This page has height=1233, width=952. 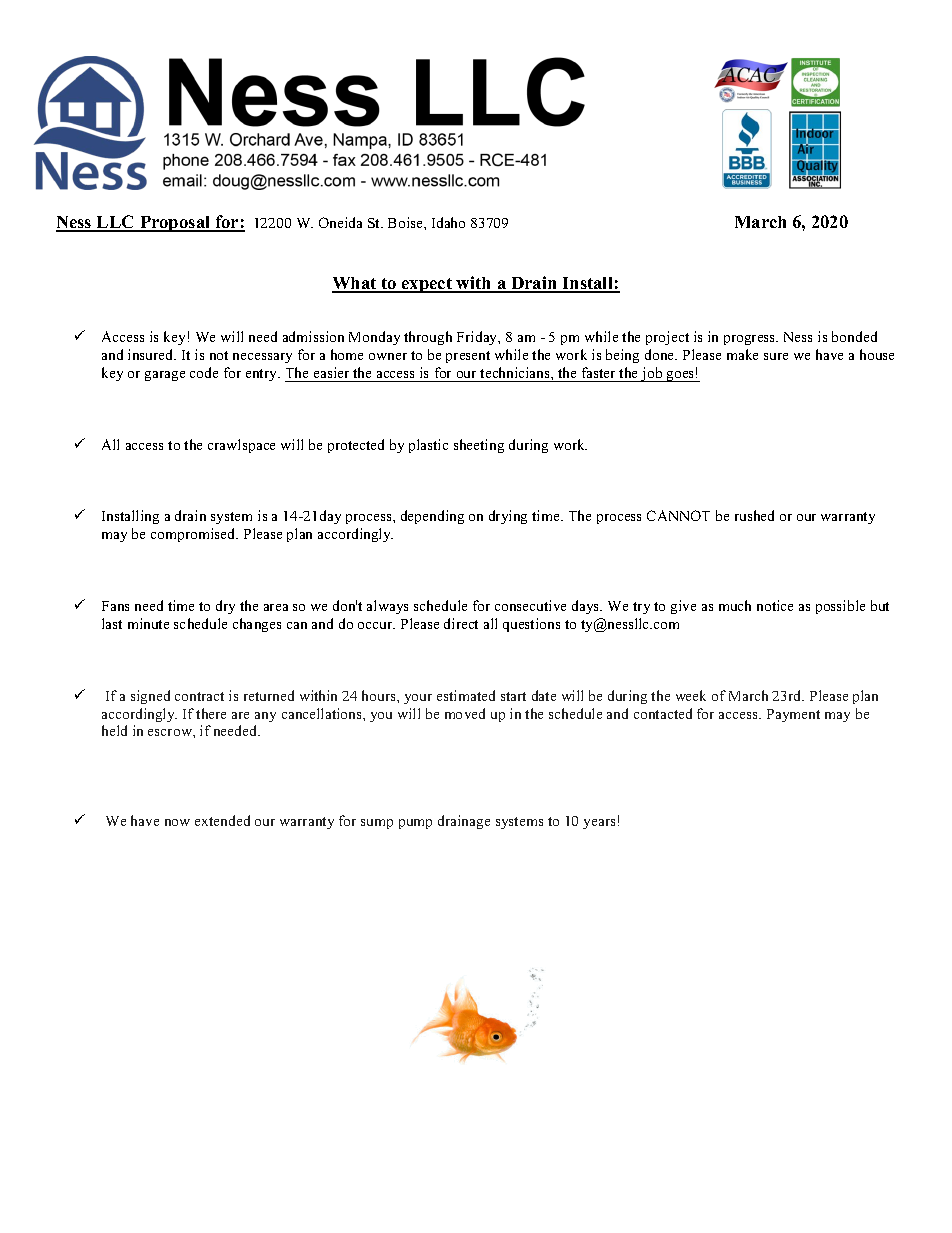 What do you see at coordinates (854, 336) in the page?
I see `bonded` at bounding box center [854, 336].
